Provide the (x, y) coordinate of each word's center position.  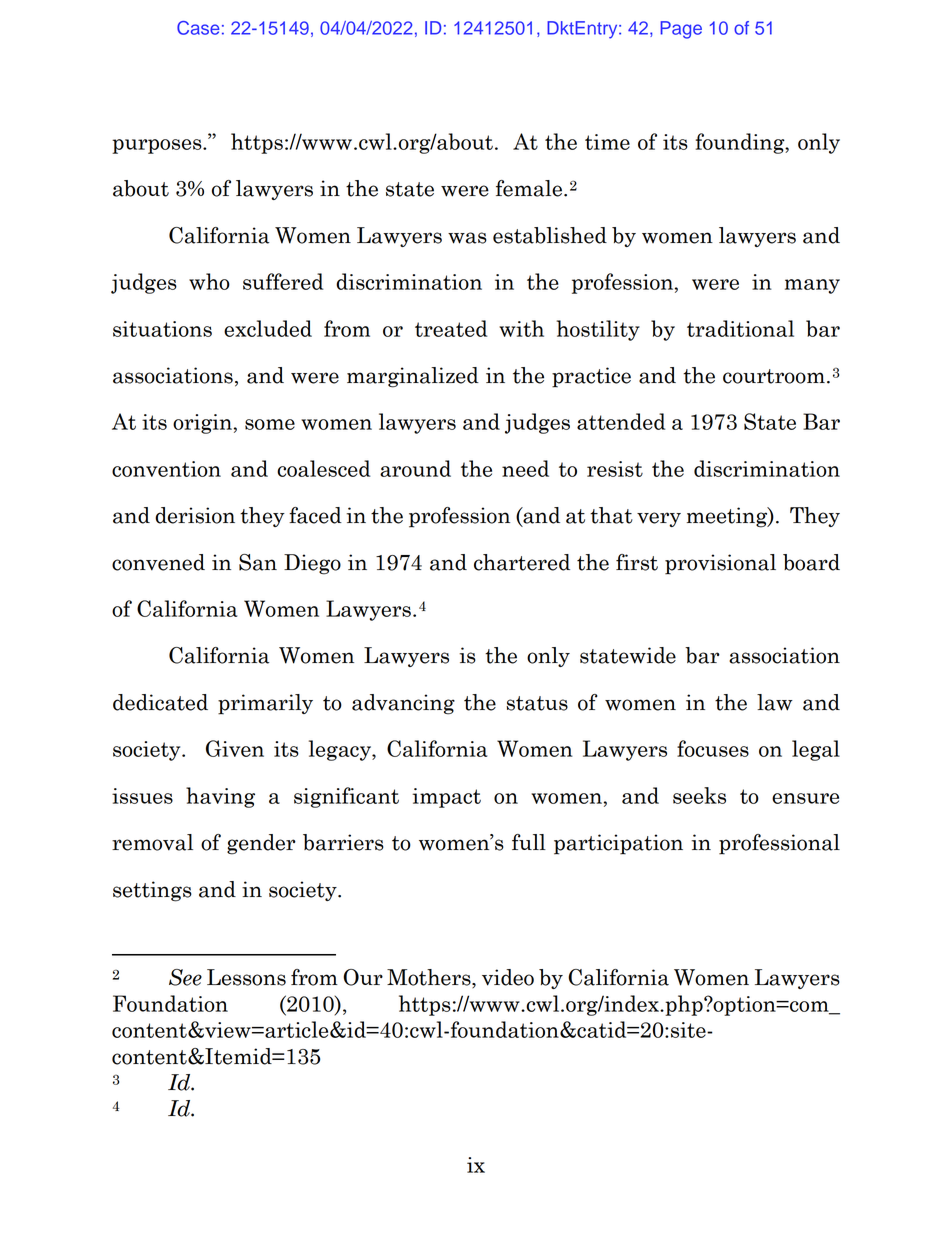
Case (198, 28)
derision (195, 515)
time (607, 142)
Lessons (246, 977)
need (525, 468)
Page (681, 30)
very (659, 519)
